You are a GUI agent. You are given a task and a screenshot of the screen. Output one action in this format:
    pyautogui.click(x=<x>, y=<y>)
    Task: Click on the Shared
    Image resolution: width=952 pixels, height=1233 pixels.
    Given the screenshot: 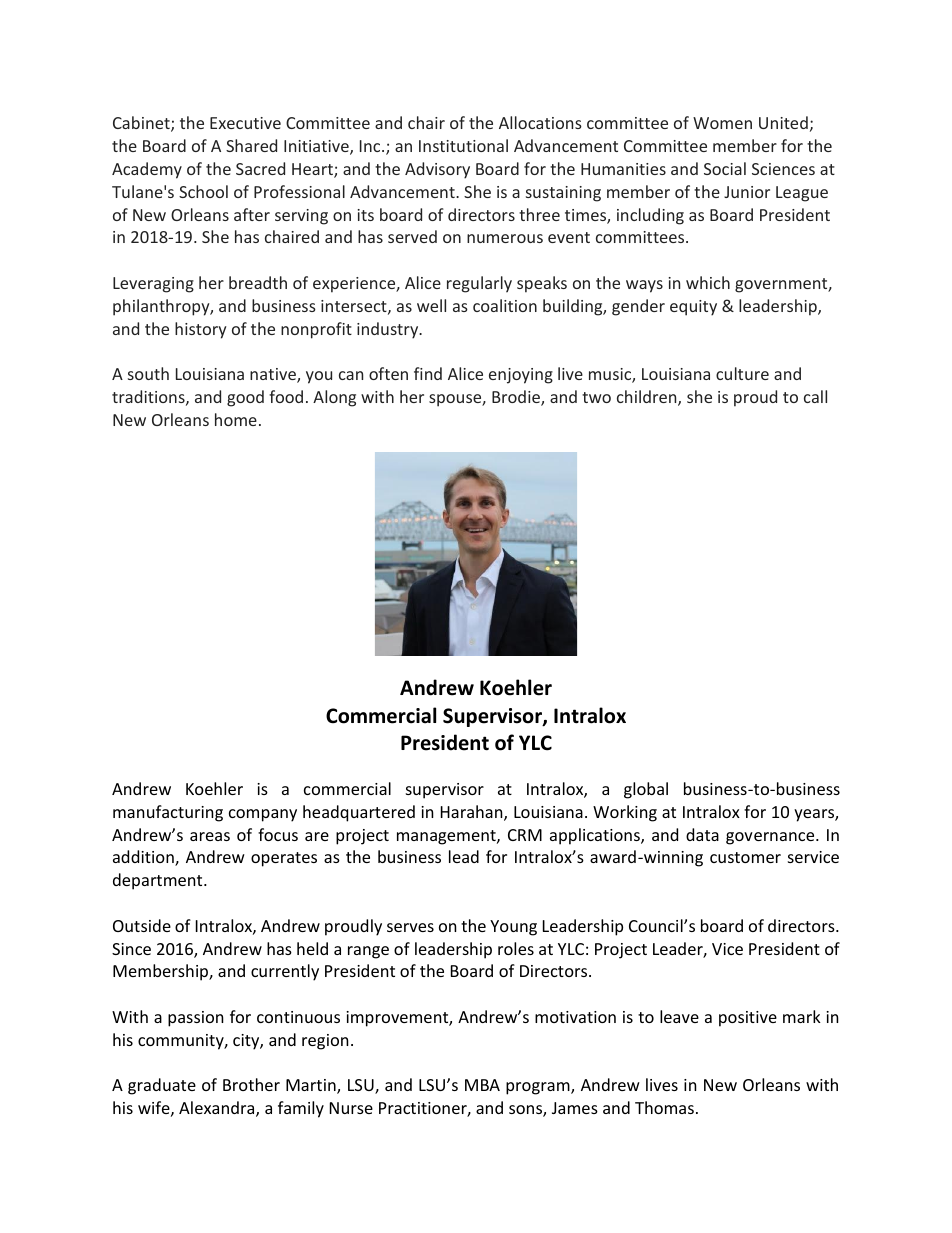 What is the action you would take?
    pyautogui.click(x=251, y=145)
